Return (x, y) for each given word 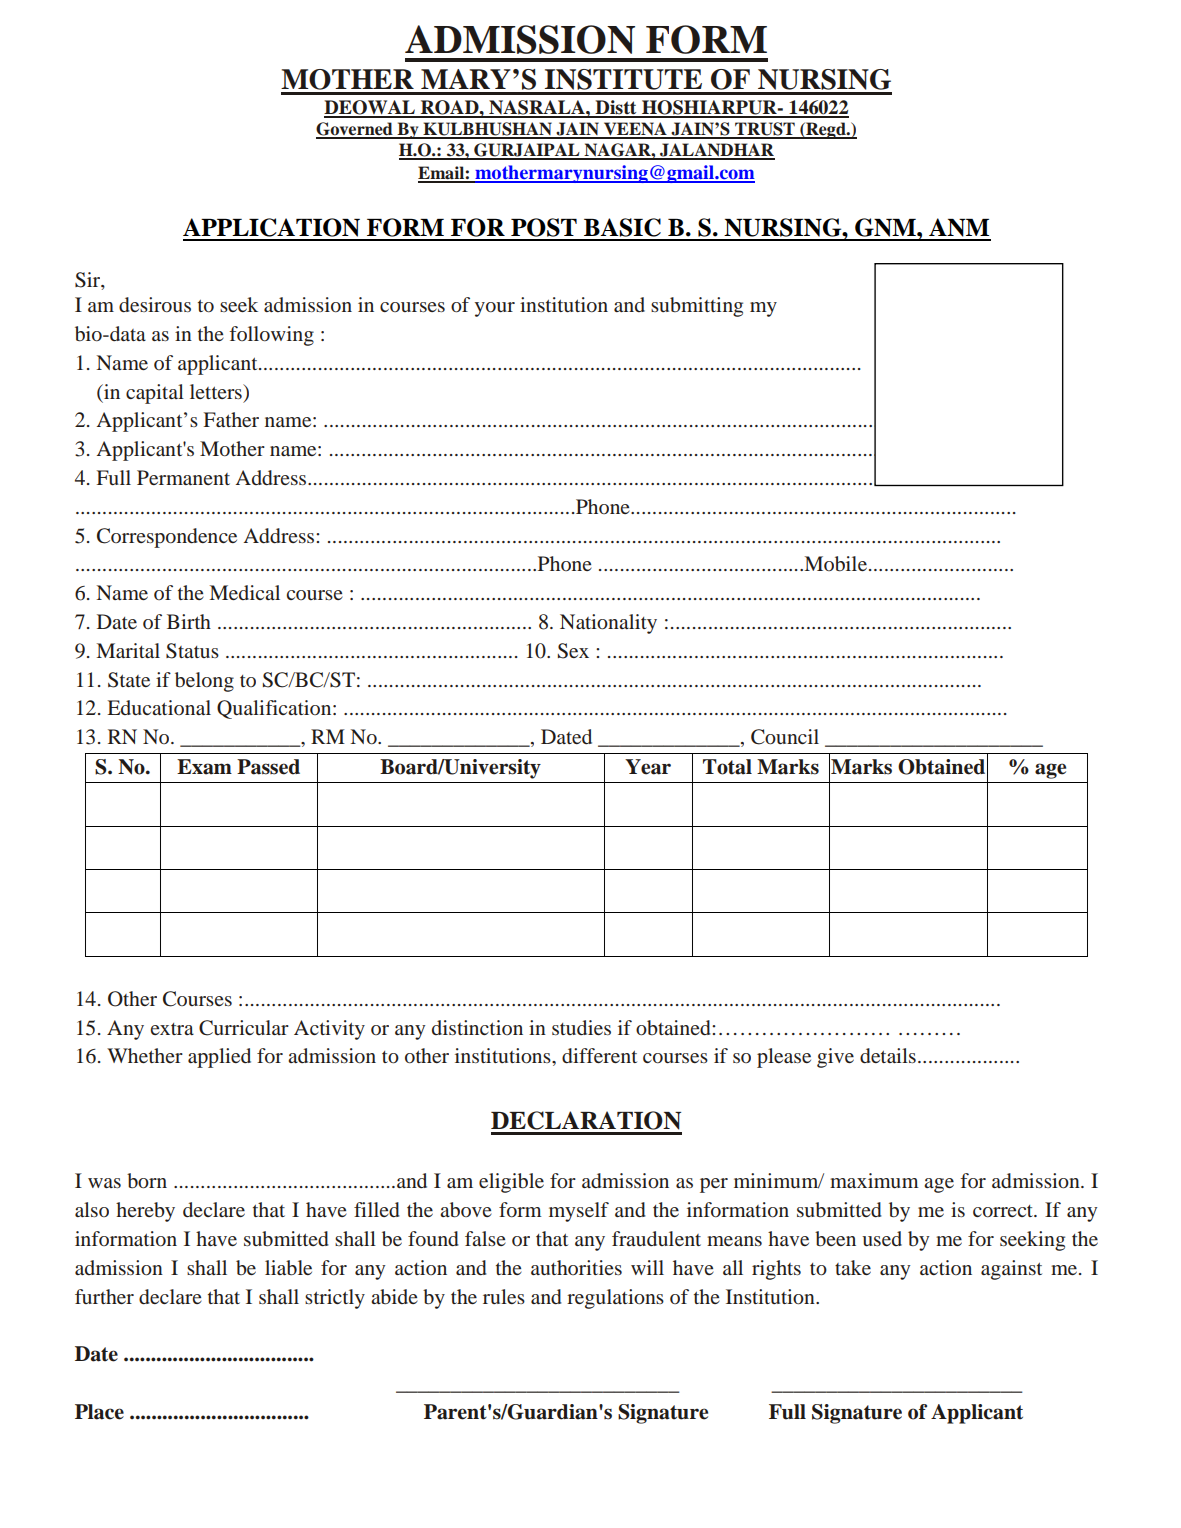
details (888, 1056)
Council (785, 737)
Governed (355, 130)
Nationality (608, 624)
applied (219, 1058)
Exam (204, 767)
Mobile (834, 564)
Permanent (183, 477)
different (599, 1056)
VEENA (635, 130)
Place (99, 1412)
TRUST (765, 130)
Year (648, 767)
